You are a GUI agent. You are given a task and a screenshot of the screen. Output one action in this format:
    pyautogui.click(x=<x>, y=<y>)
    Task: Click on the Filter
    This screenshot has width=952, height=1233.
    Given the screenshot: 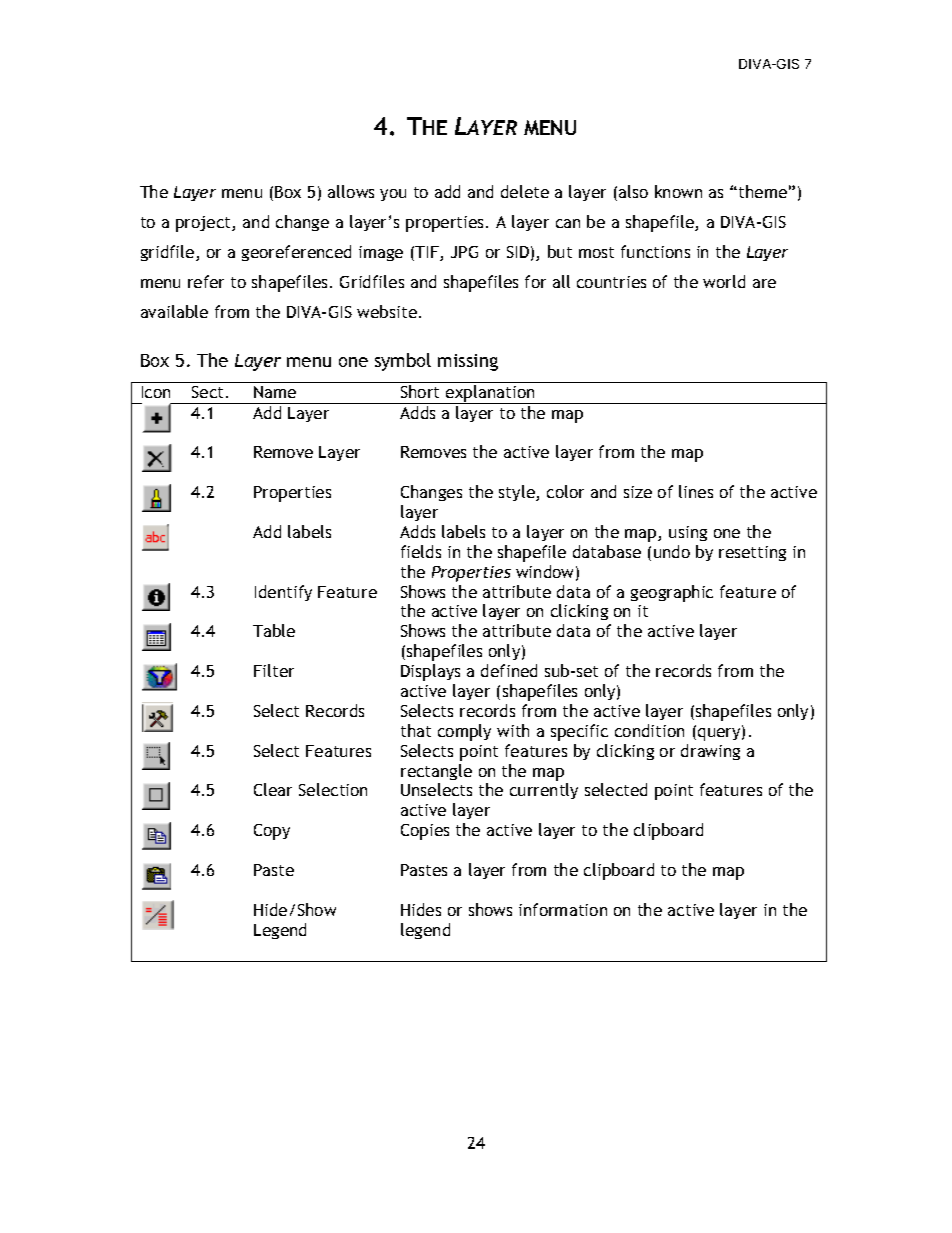 What is the action you would take?
    pyautogui.click(x=274, y=670)
